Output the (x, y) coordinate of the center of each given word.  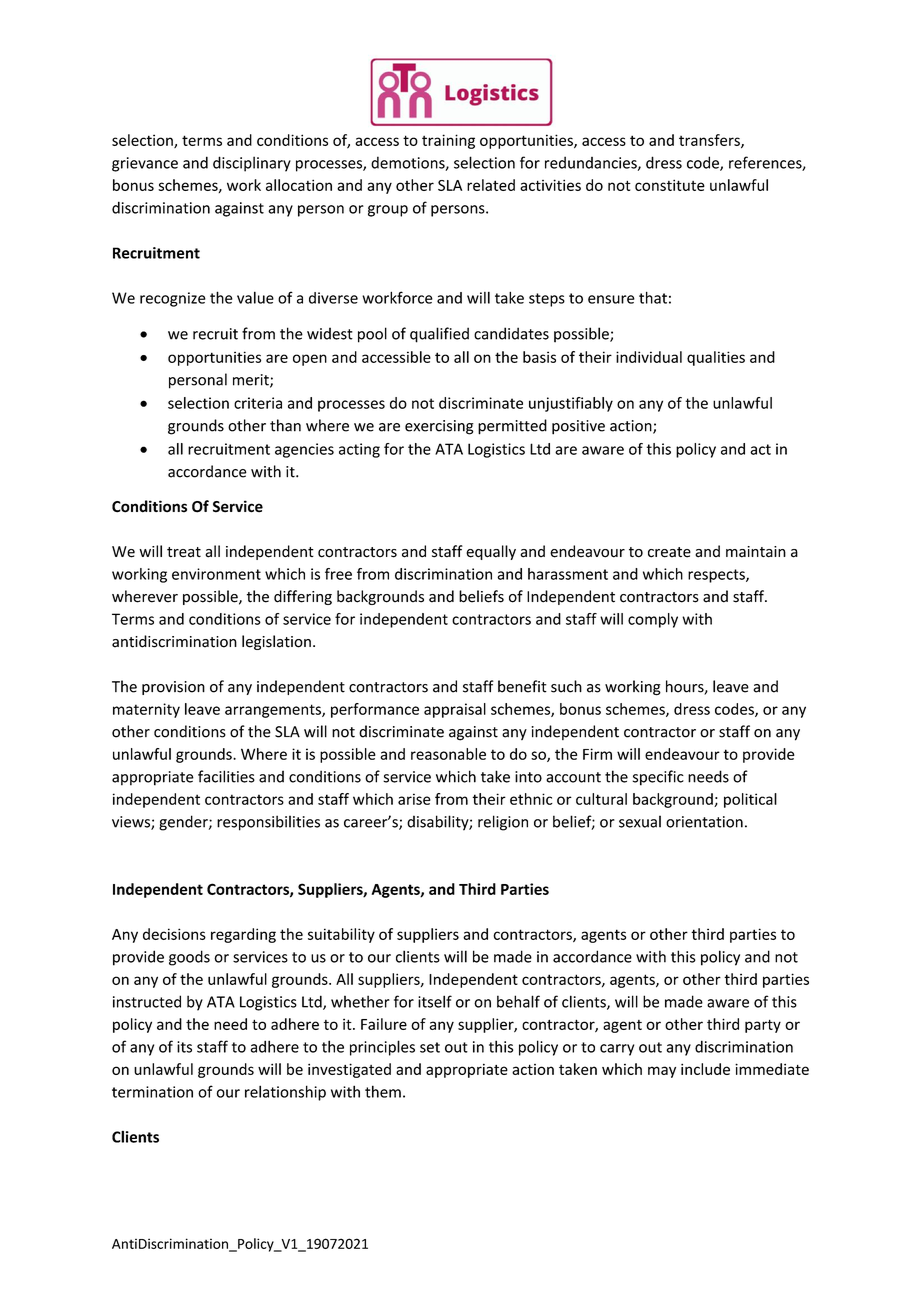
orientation (704, 822)
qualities (716, 358)
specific (658, 778)
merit (252, 381)
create (669, 552)
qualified (439, 335)
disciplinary (252, 164)
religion (503, 823)
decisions (174, 934)
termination (152, 1092)
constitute (670, 185)
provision (173, 688)
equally (491, 552)
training (448, 141)
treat (184, 552)
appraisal (455, 710)
